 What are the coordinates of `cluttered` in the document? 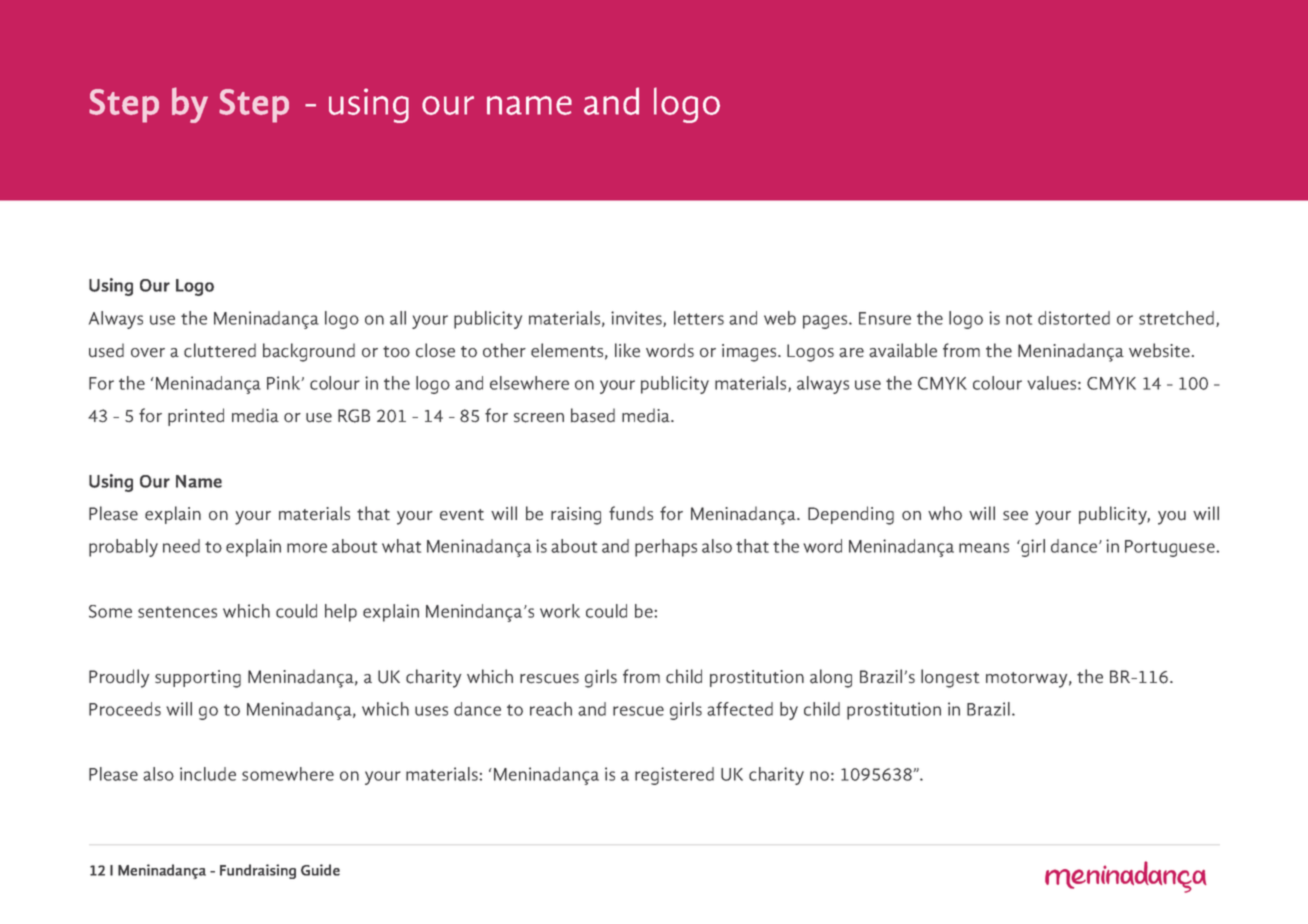 It's located at (220, 350).
